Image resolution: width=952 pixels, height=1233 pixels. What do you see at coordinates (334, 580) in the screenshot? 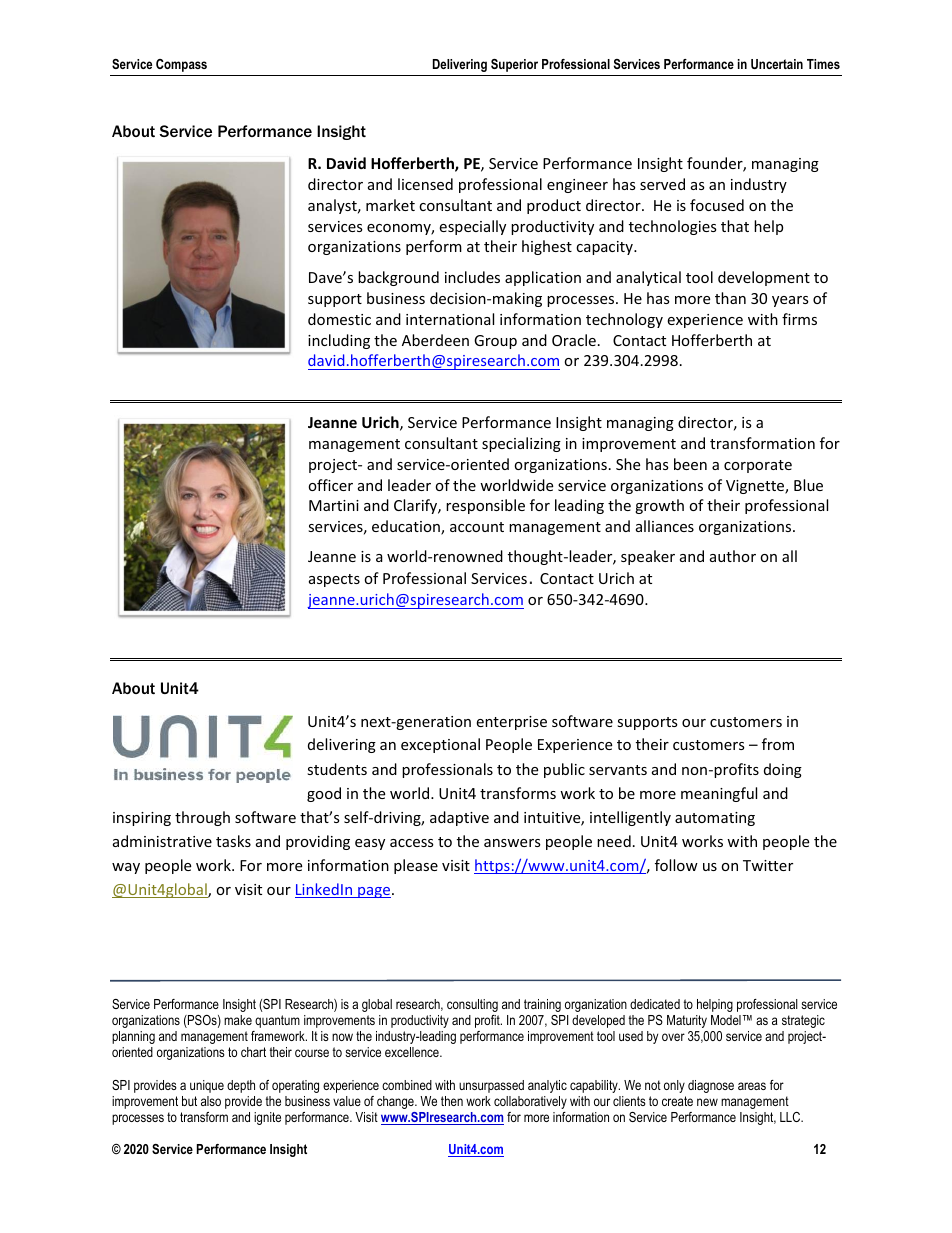
I see `aspects` at bounding box center [334, 580].
